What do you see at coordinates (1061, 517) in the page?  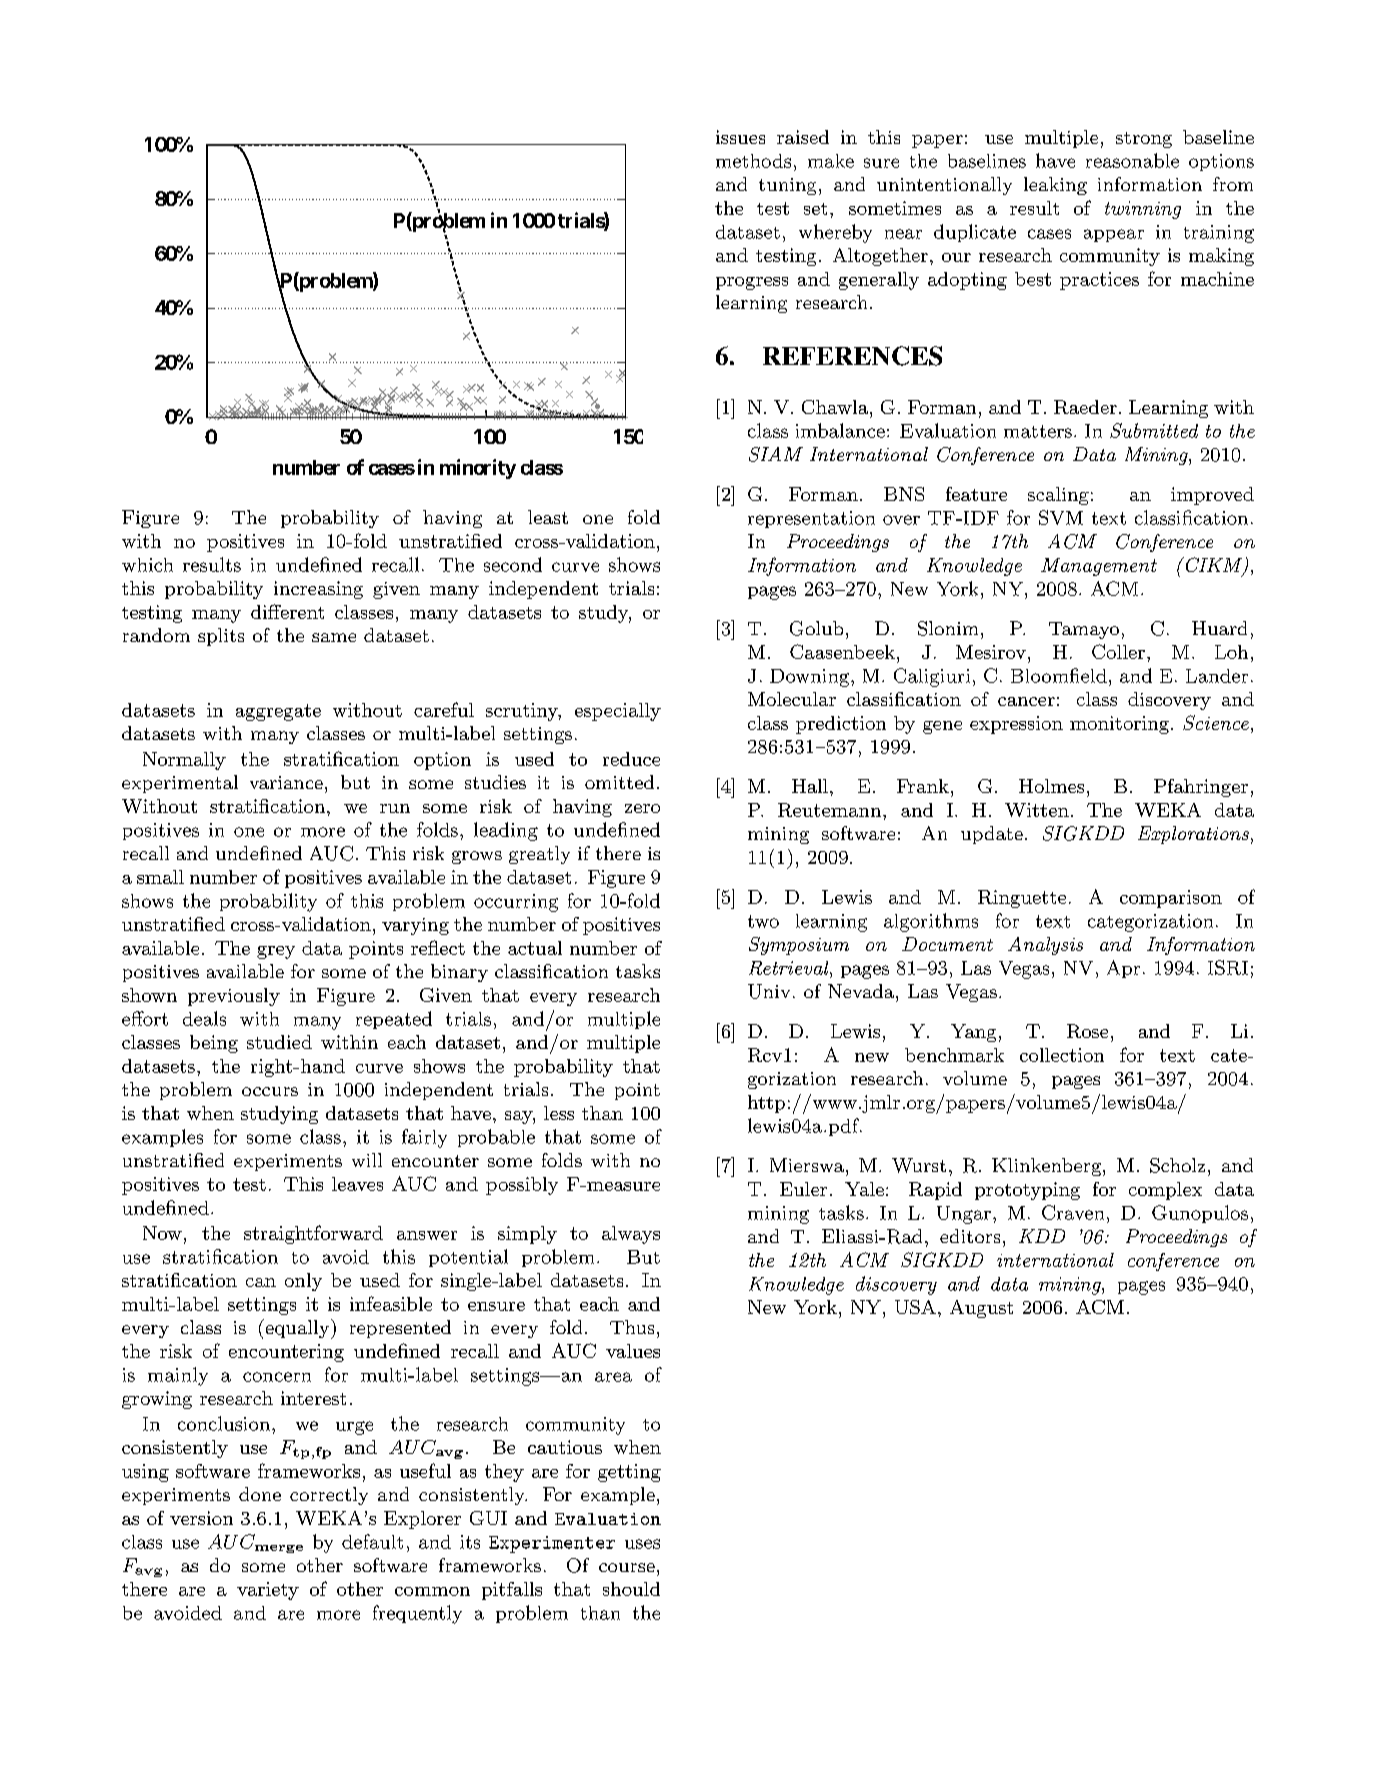 I see `SVM` at bounding box center [1061, 517].
